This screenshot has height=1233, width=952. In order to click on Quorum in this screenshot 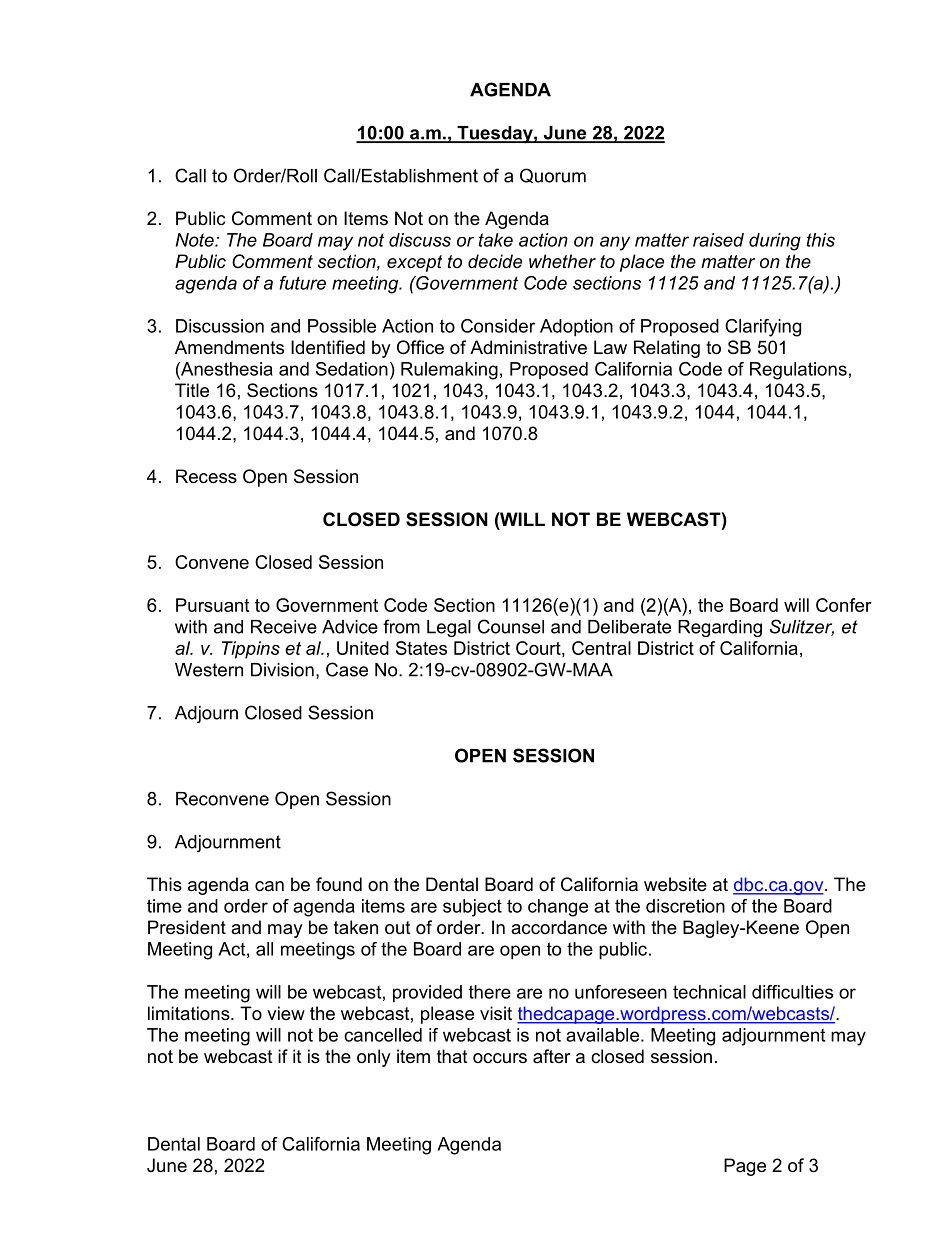, I will do `click(553, 175)`.
